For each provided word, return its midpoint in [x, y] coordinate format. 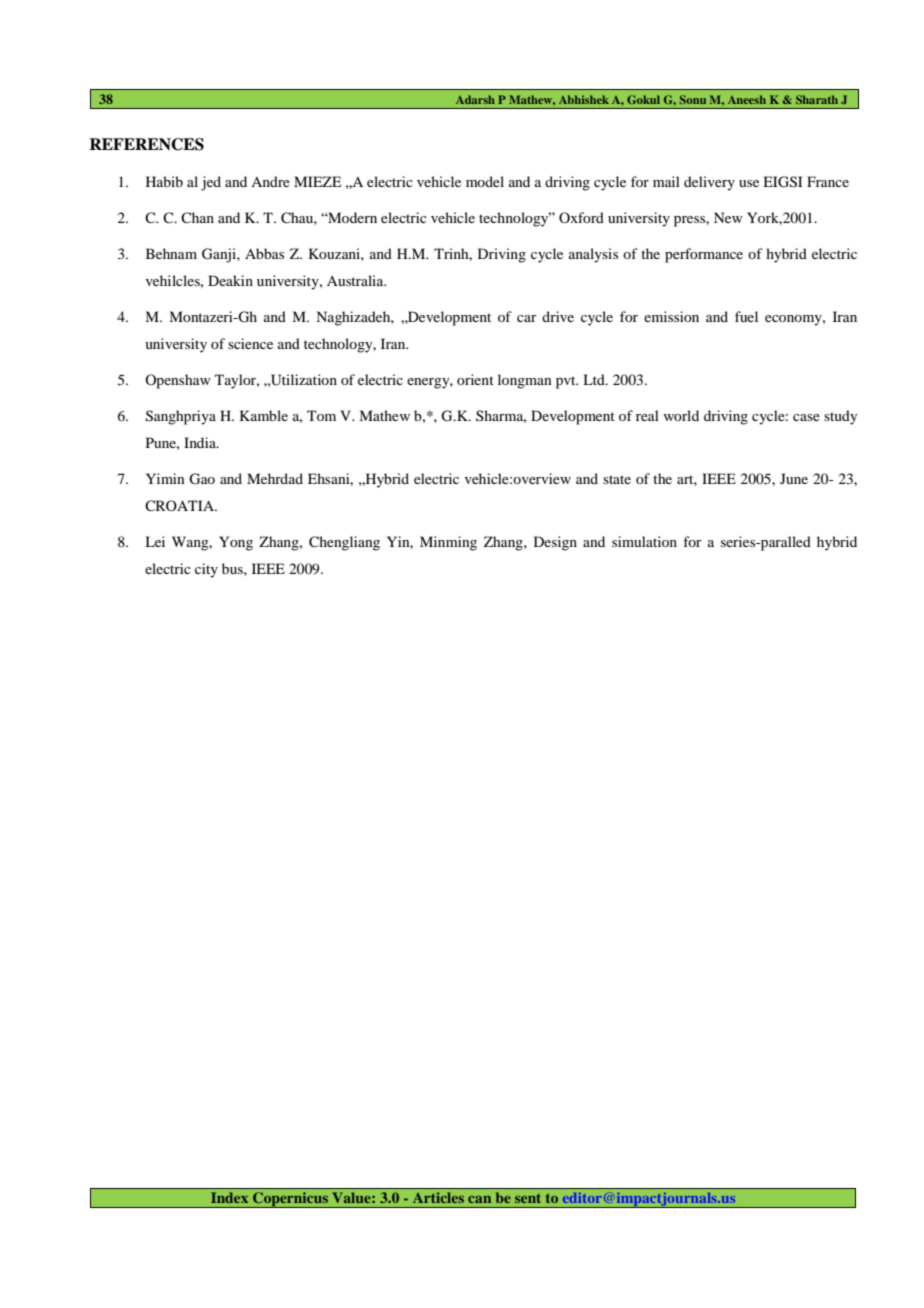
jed [211, 183]
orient [475, 379]
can [479, 1199]
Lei [155, 541]
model [485, 181]
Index [229, 1197]
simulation [644, 541]
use [749, 183]
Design [555, 543]
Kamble [264, 415]
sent [528, 1198]
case [806, 417]
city [206, 570]
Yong [236, 543]
